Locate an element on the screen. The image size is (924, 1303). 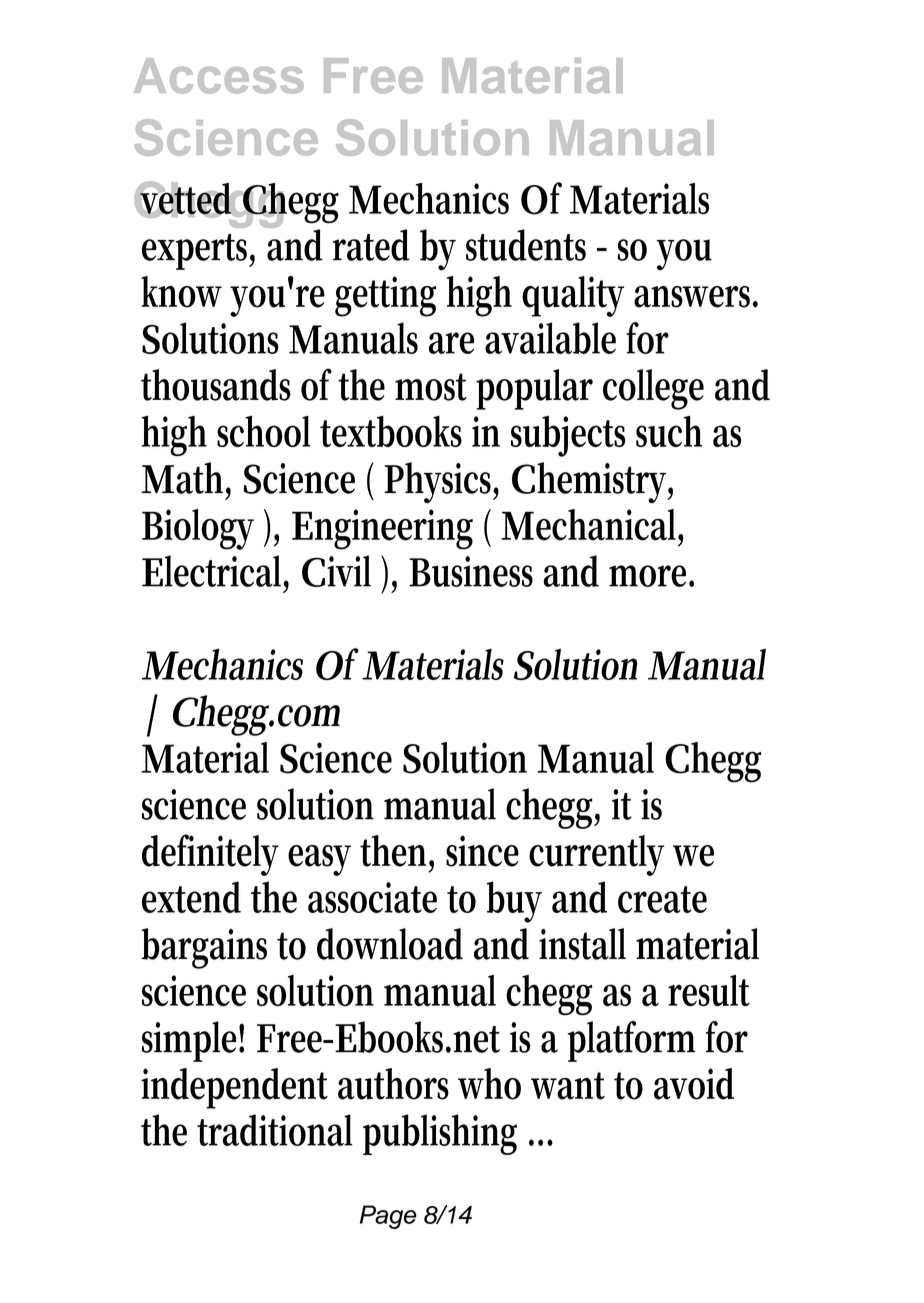
Business is located at coordinates (471, 571).
